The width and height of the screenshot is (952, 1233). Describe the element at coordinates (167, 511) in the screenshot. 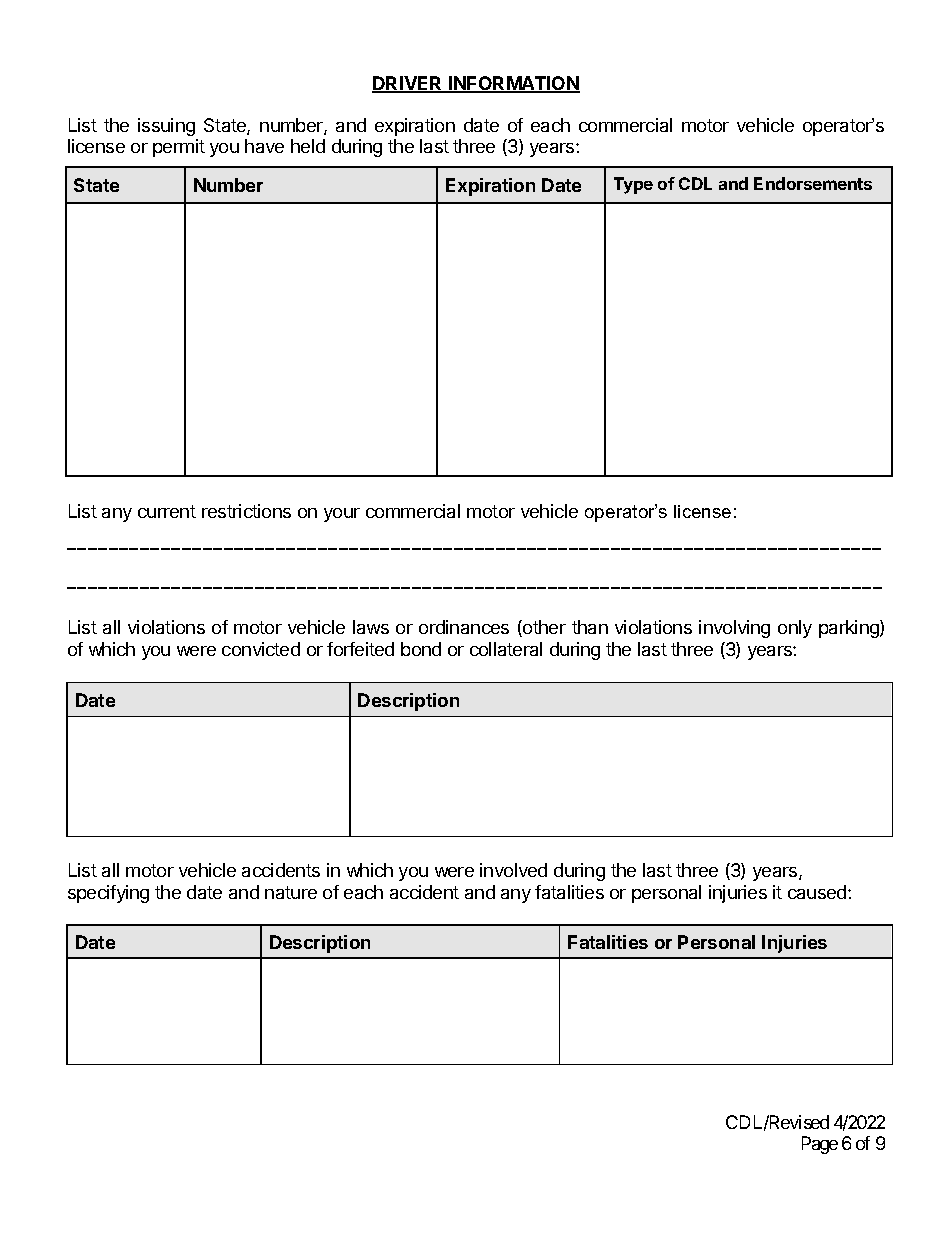

I see `current` at that location.
